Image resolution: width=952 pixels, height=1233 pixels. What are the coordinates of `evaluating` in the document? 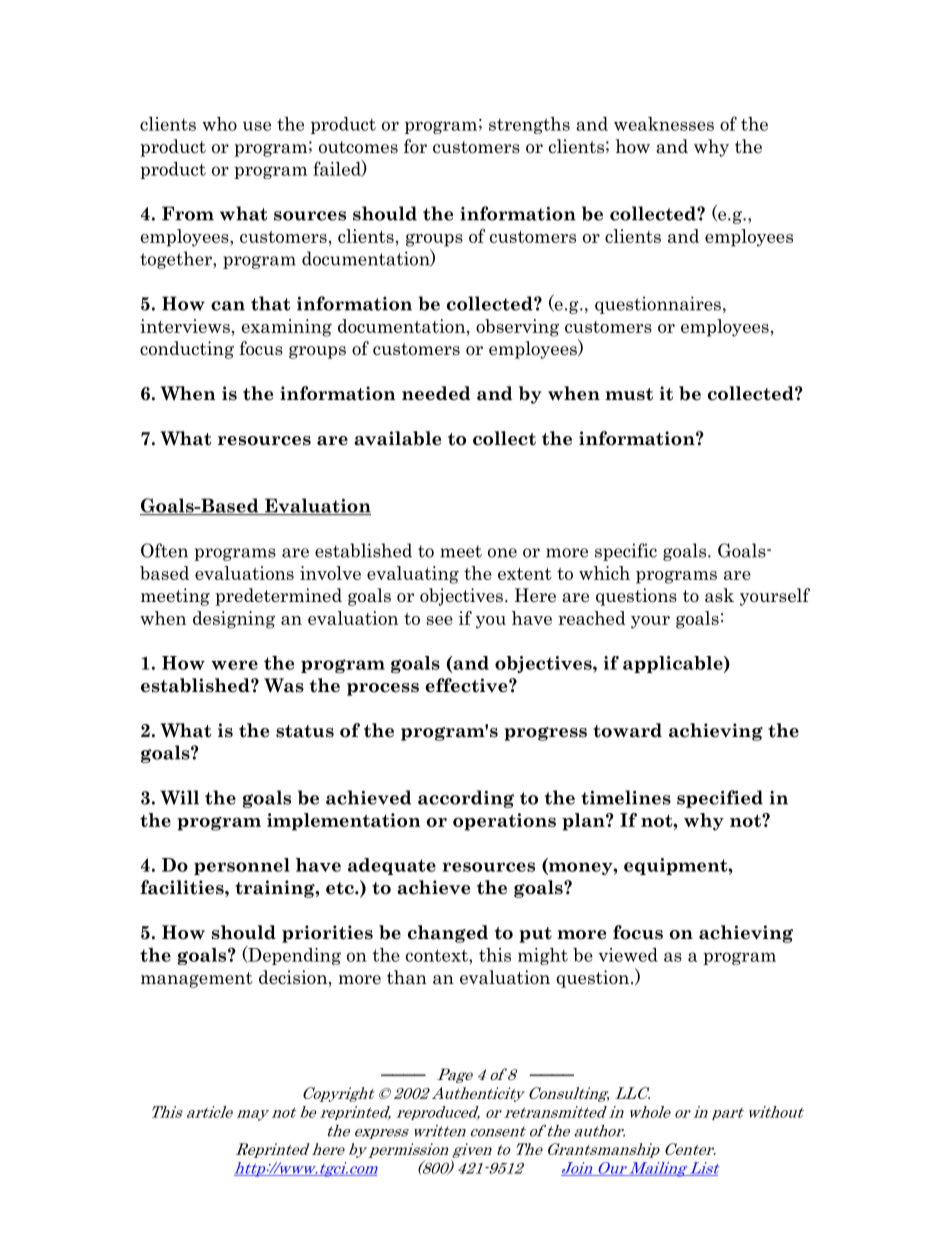 It's located at (413, 575).
